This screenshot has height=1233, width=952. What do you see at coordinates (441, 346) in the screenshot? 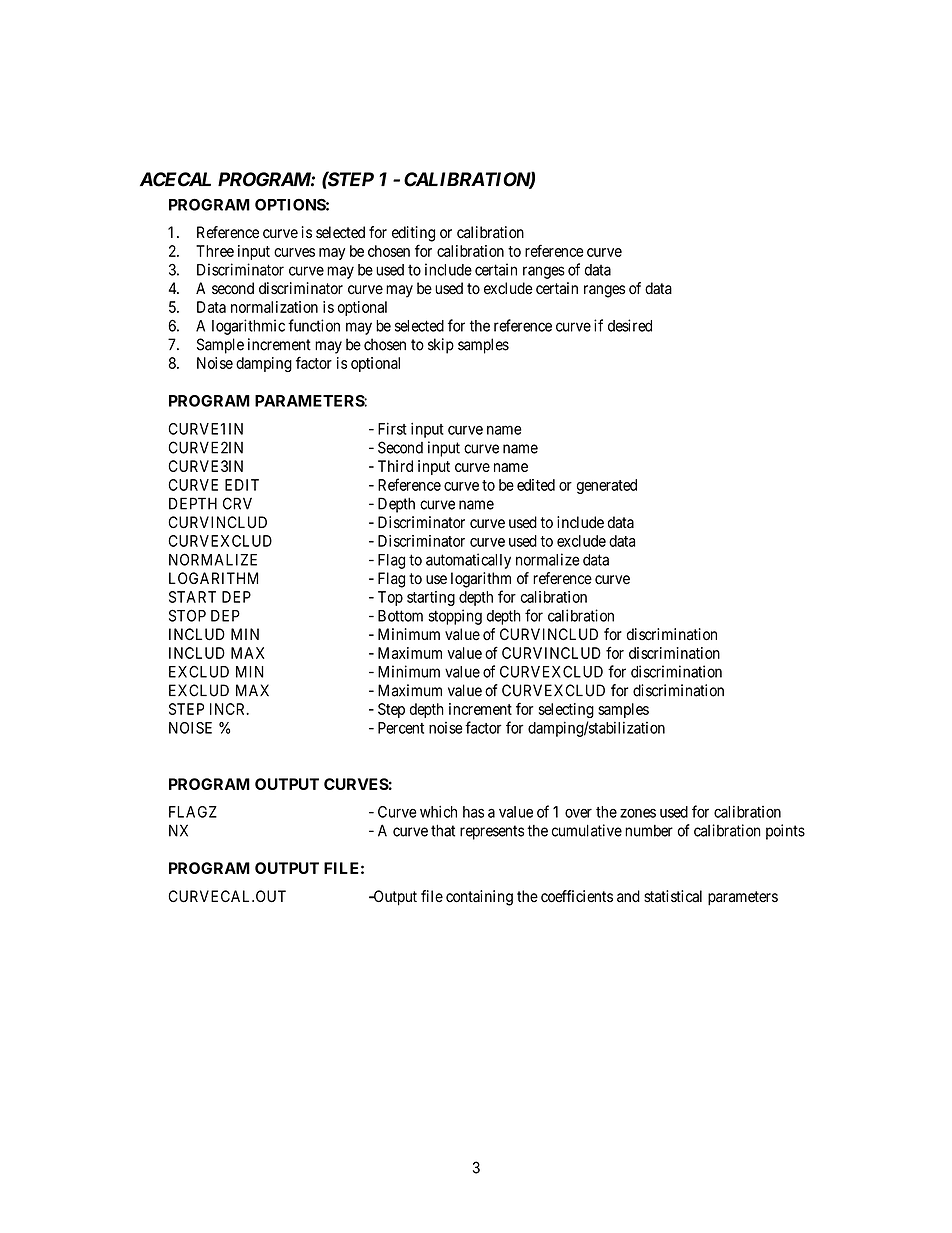
I see `skip` at bounding box center [441, 346].
